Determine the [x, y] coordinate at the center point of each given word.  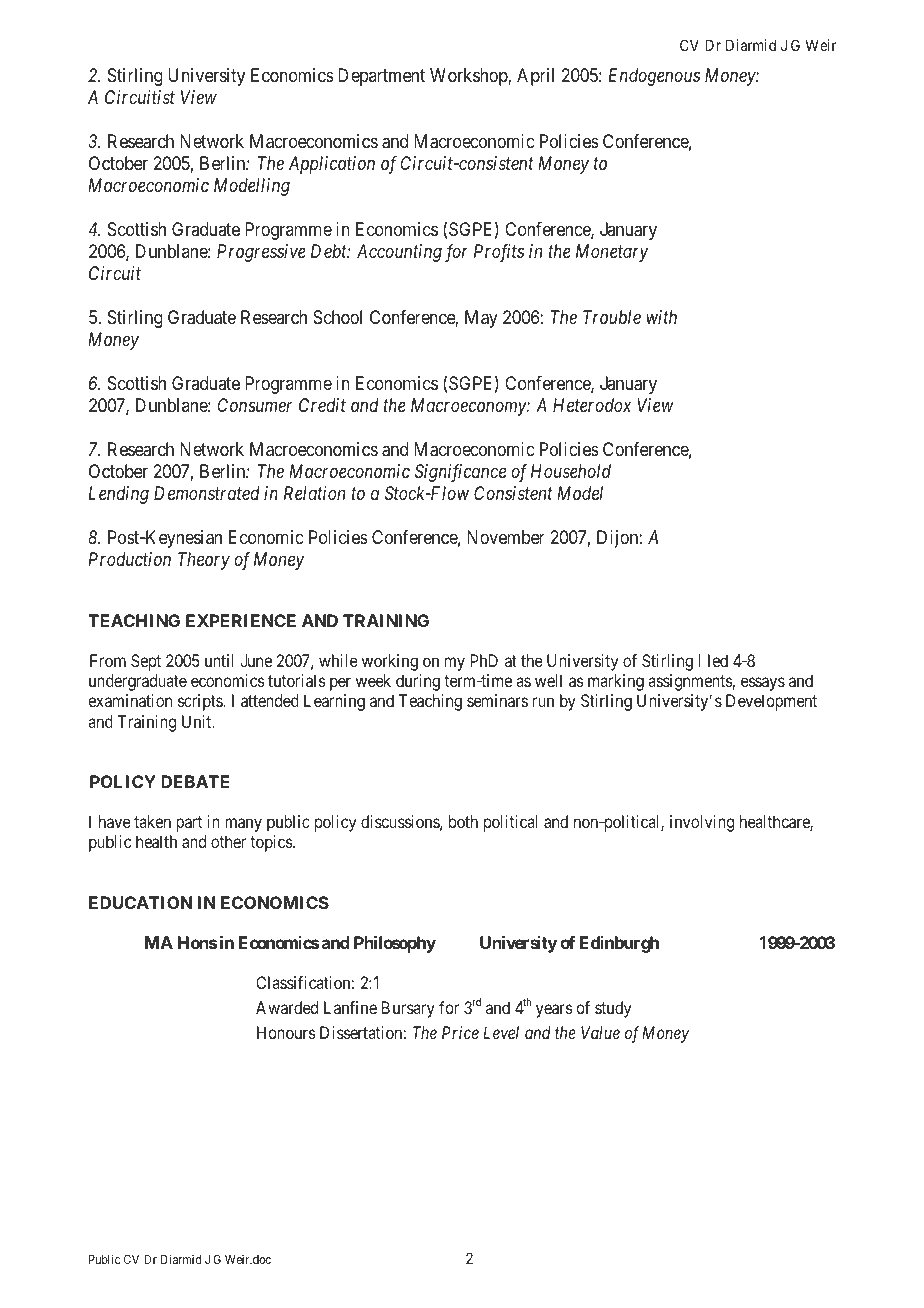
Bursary [408, 1009]
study [613, 1009]
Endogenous [654, 77]
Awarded [287, 1007]
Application [332, 165]
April [535, 77]
